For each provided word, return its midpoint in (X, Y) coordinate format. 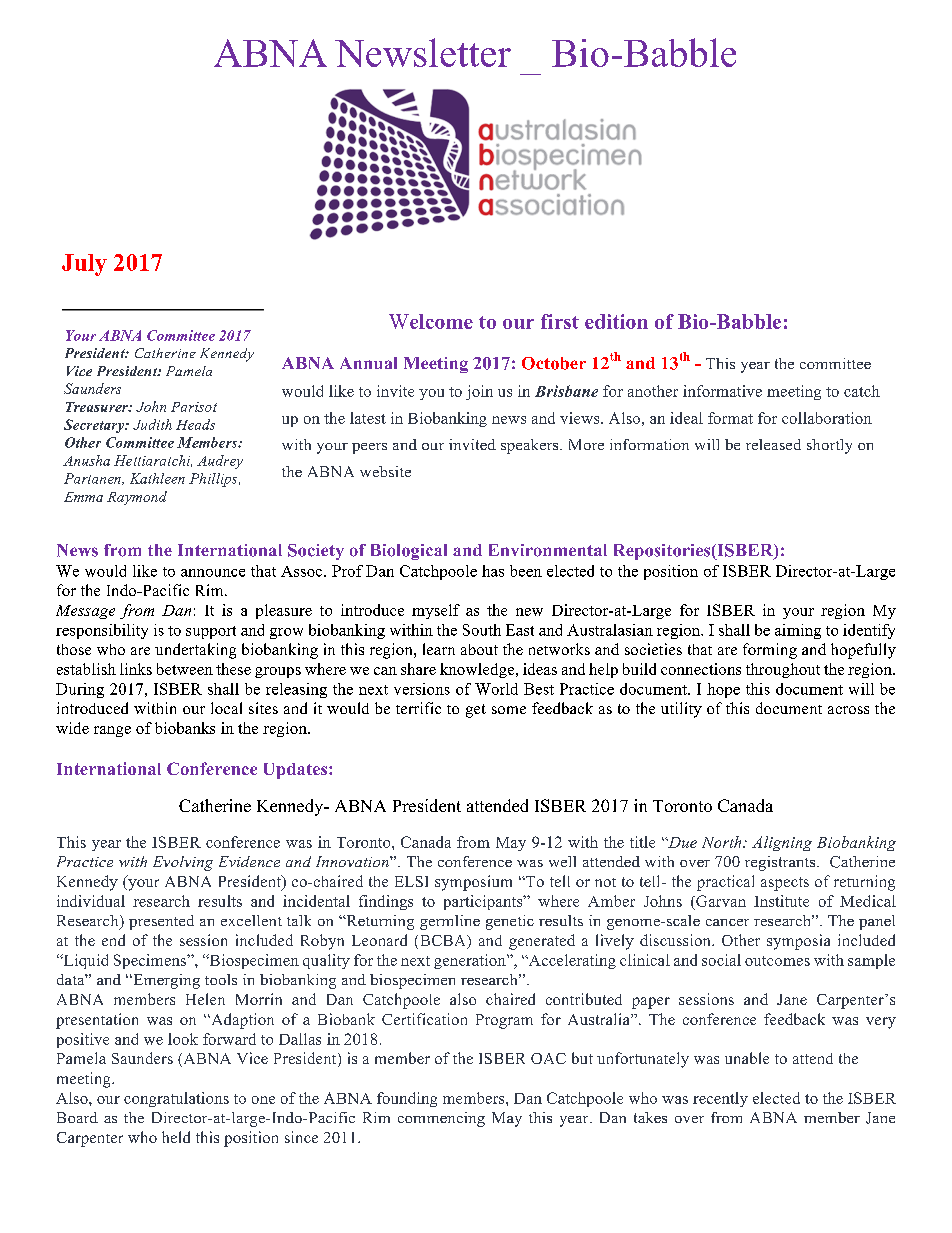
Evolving (183, 863)
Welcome (431, 321)
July (84, 265)
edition (616, 321)
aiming (798, 631)
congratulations (176, 1099)
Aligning (782, 843)
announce (213, 573)
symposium (473, 883)
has (493, 571)
